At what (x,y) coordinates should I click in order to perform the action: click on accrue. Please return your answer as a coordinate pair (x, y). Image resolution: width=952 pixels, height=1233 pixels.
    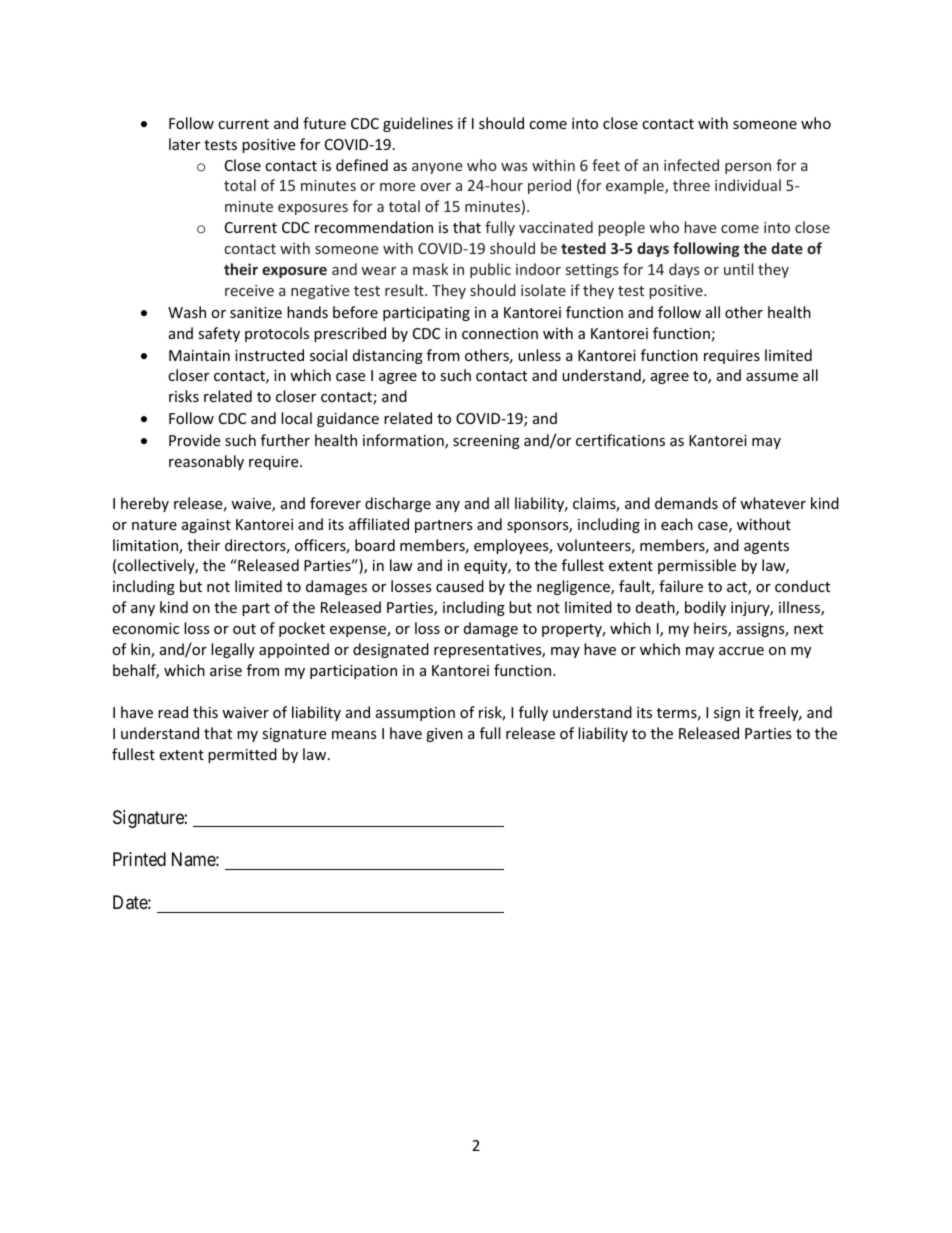
    Looking at the image, I should click on (741, 651).
